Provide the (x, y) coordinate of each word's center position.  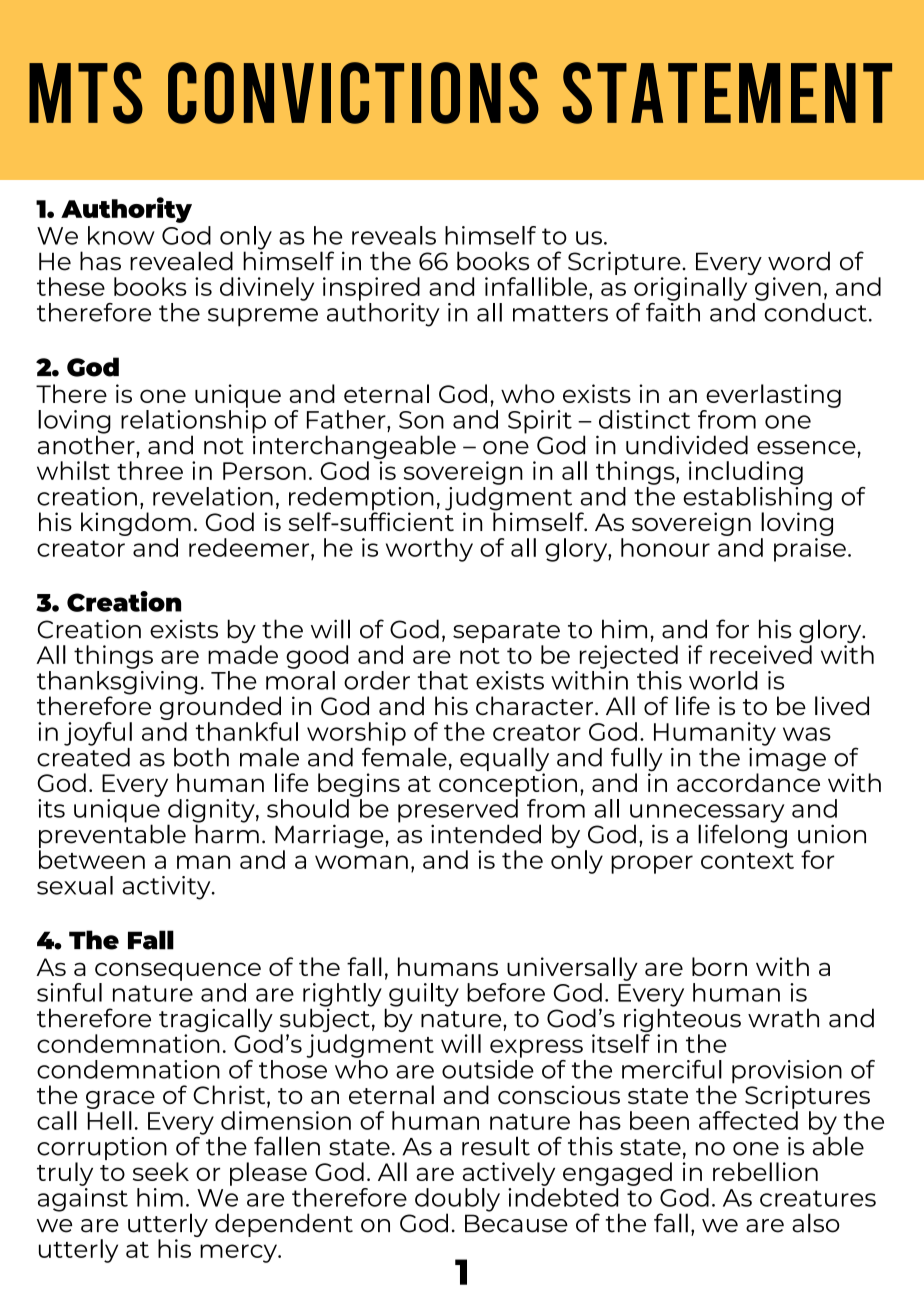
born (719, 966)
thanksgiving (117, 682)
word (799, 261)
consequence (178, 971)
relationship (193, 421)
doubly (457, 1201)
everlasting (773, 396)
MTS (86, 93)
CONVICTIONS (353, 93)
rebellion (765, 1171)
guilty (424, 995)
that (442, 680)
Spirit (540, 422)
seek (161, 1171)
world (723, 680)
